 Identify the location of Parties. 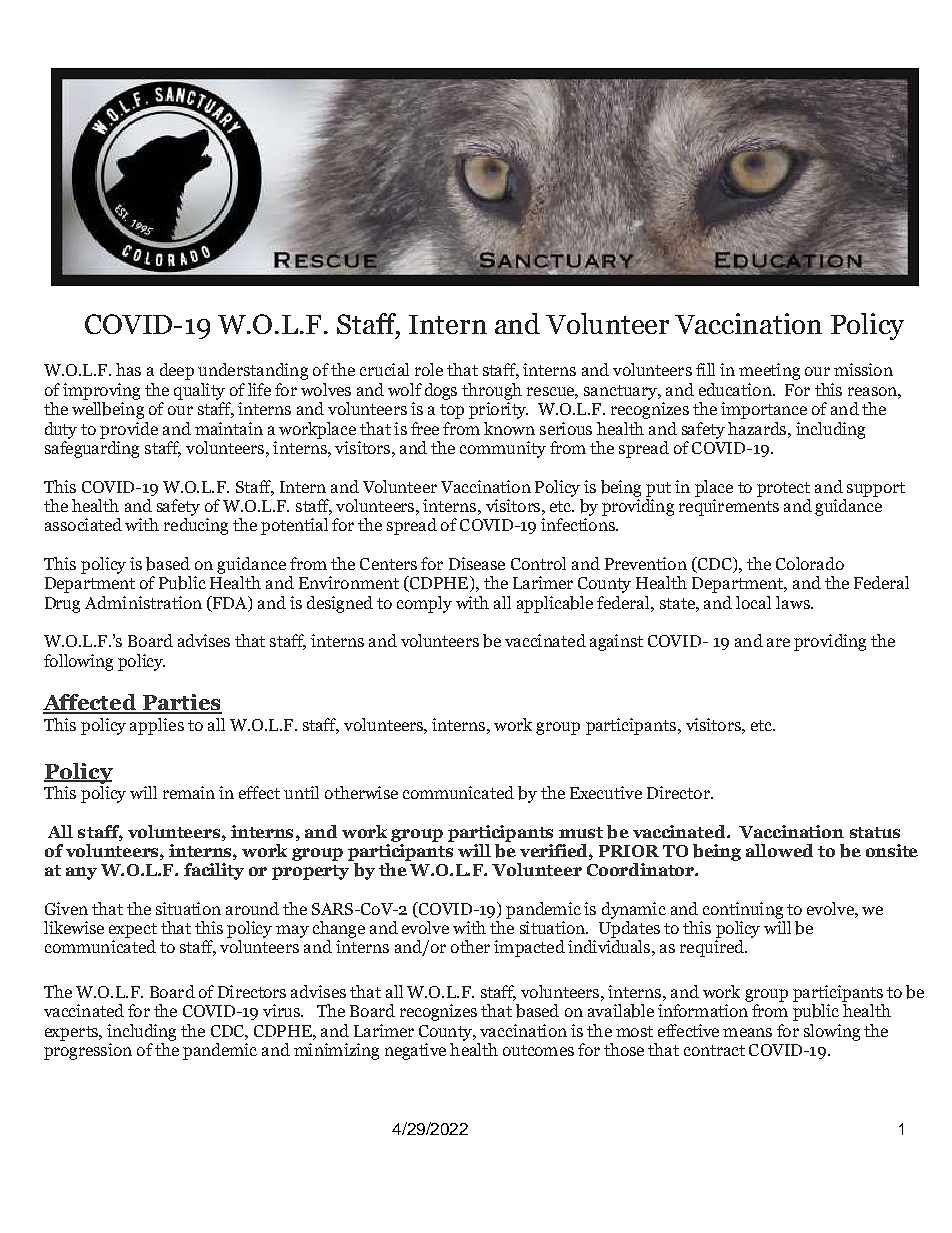
(181, 703).
